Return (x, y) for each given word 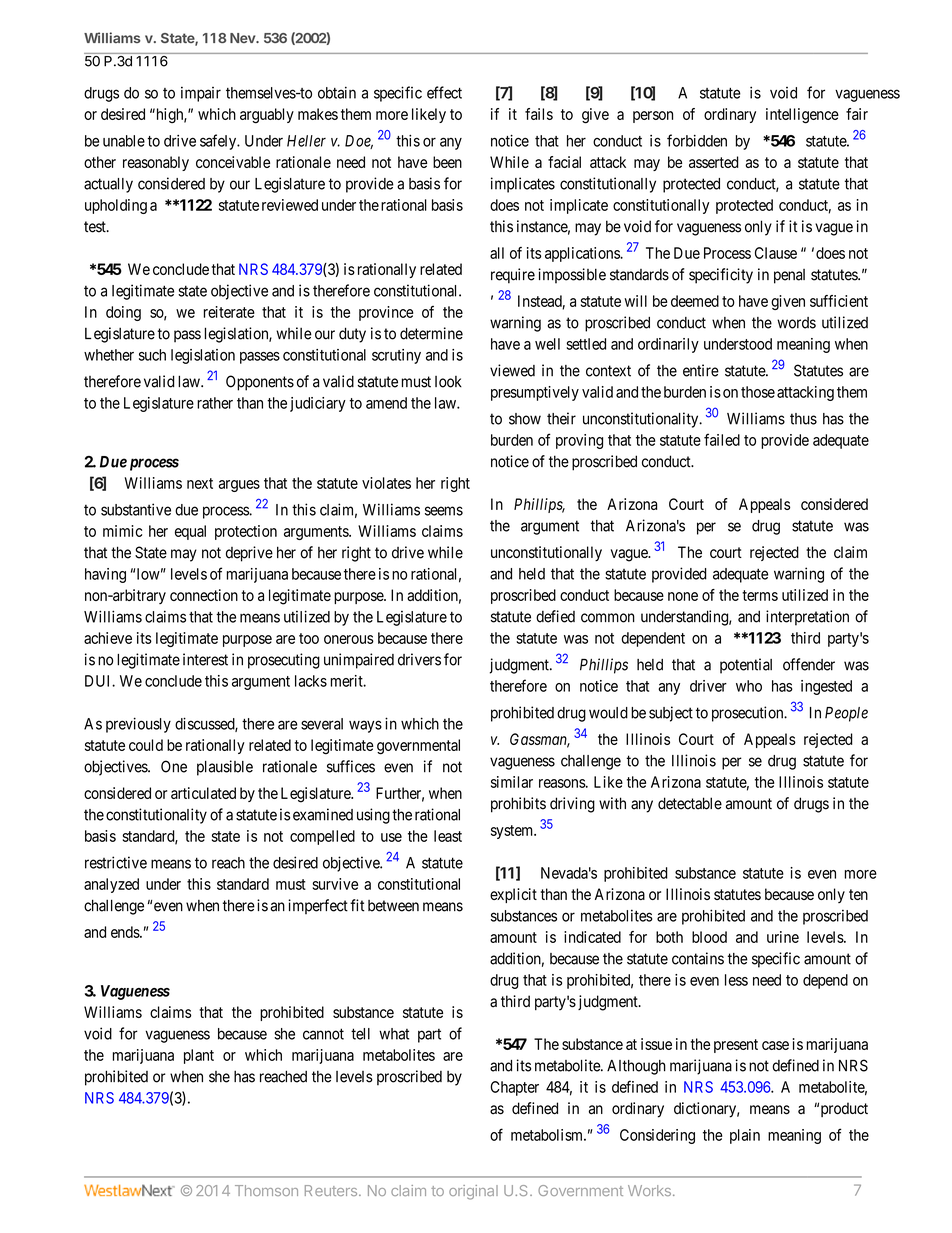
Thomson (266, 1190)
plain (745, 1136)
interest (205, 659)
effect (444, 92)
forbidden (697, 140)
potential (746, 666)
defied (555, 616)
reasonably (156, 163)
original (473, 1192)
